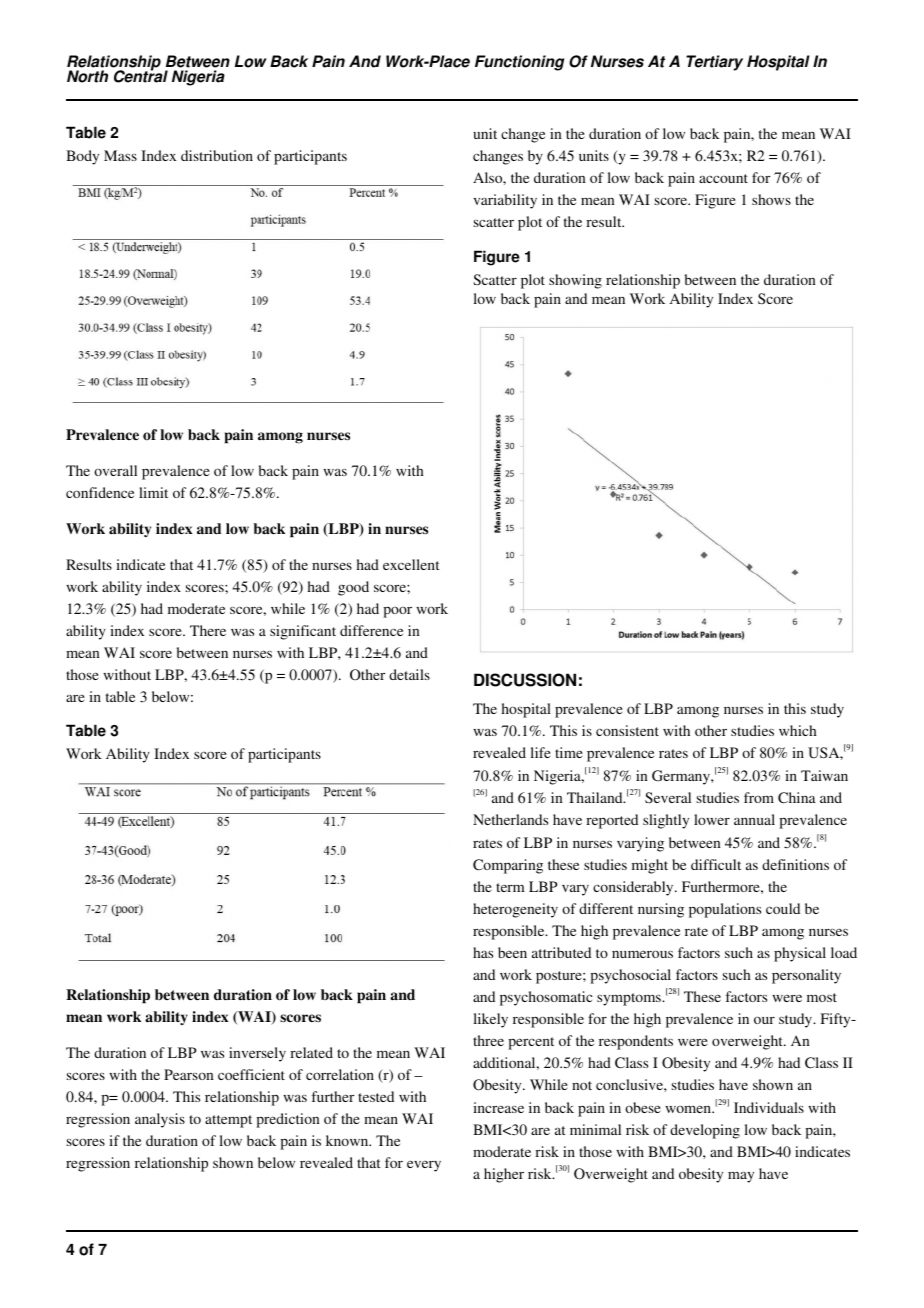 The image size is (924, 1308). What do you see at coordinates (714, 63) in the screenshot?
I see `Tertiary` at bounding box center [714, 63].
